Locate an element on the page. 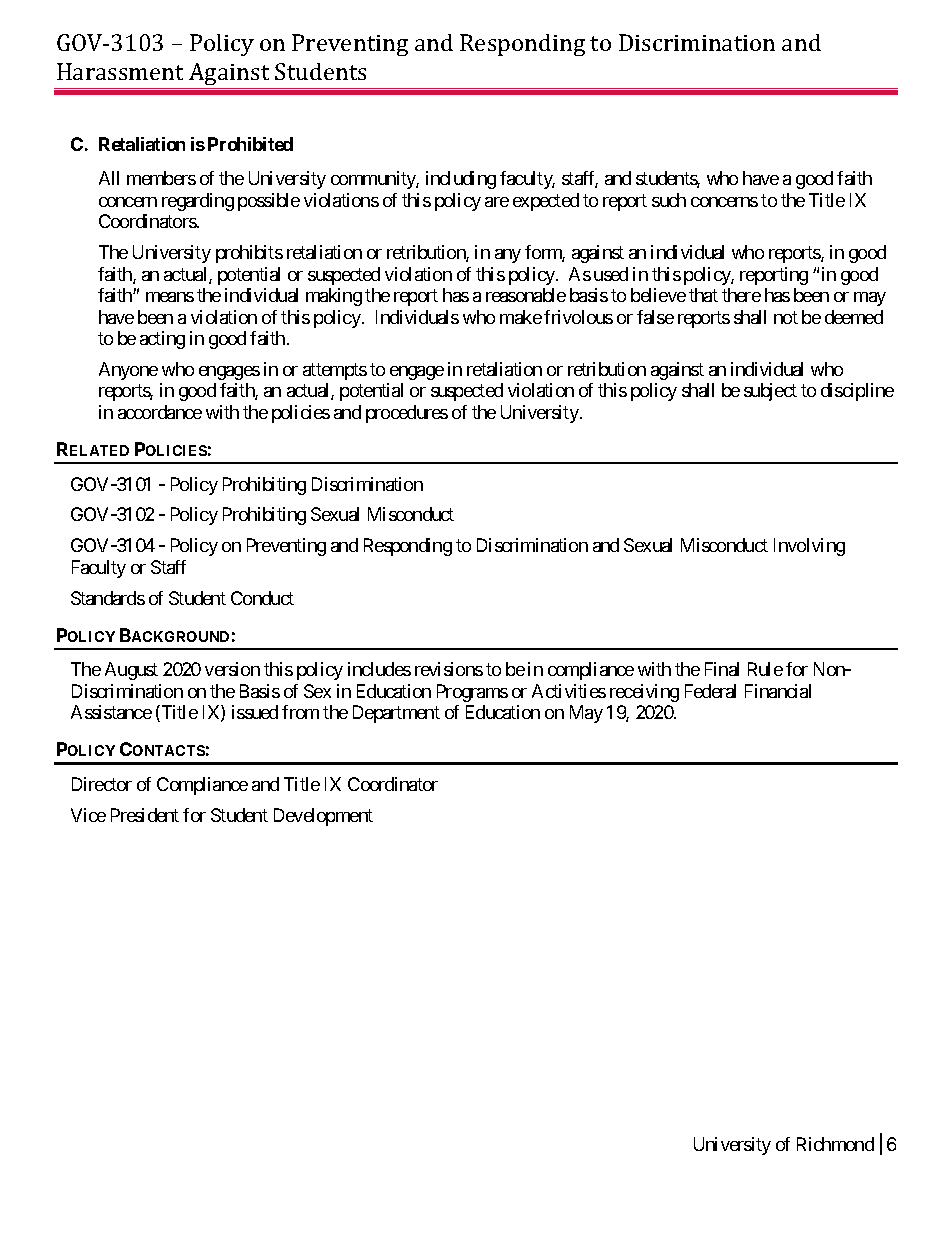 The width and height of the document is (952, 1233). including is located at coordinates (461, 180).
